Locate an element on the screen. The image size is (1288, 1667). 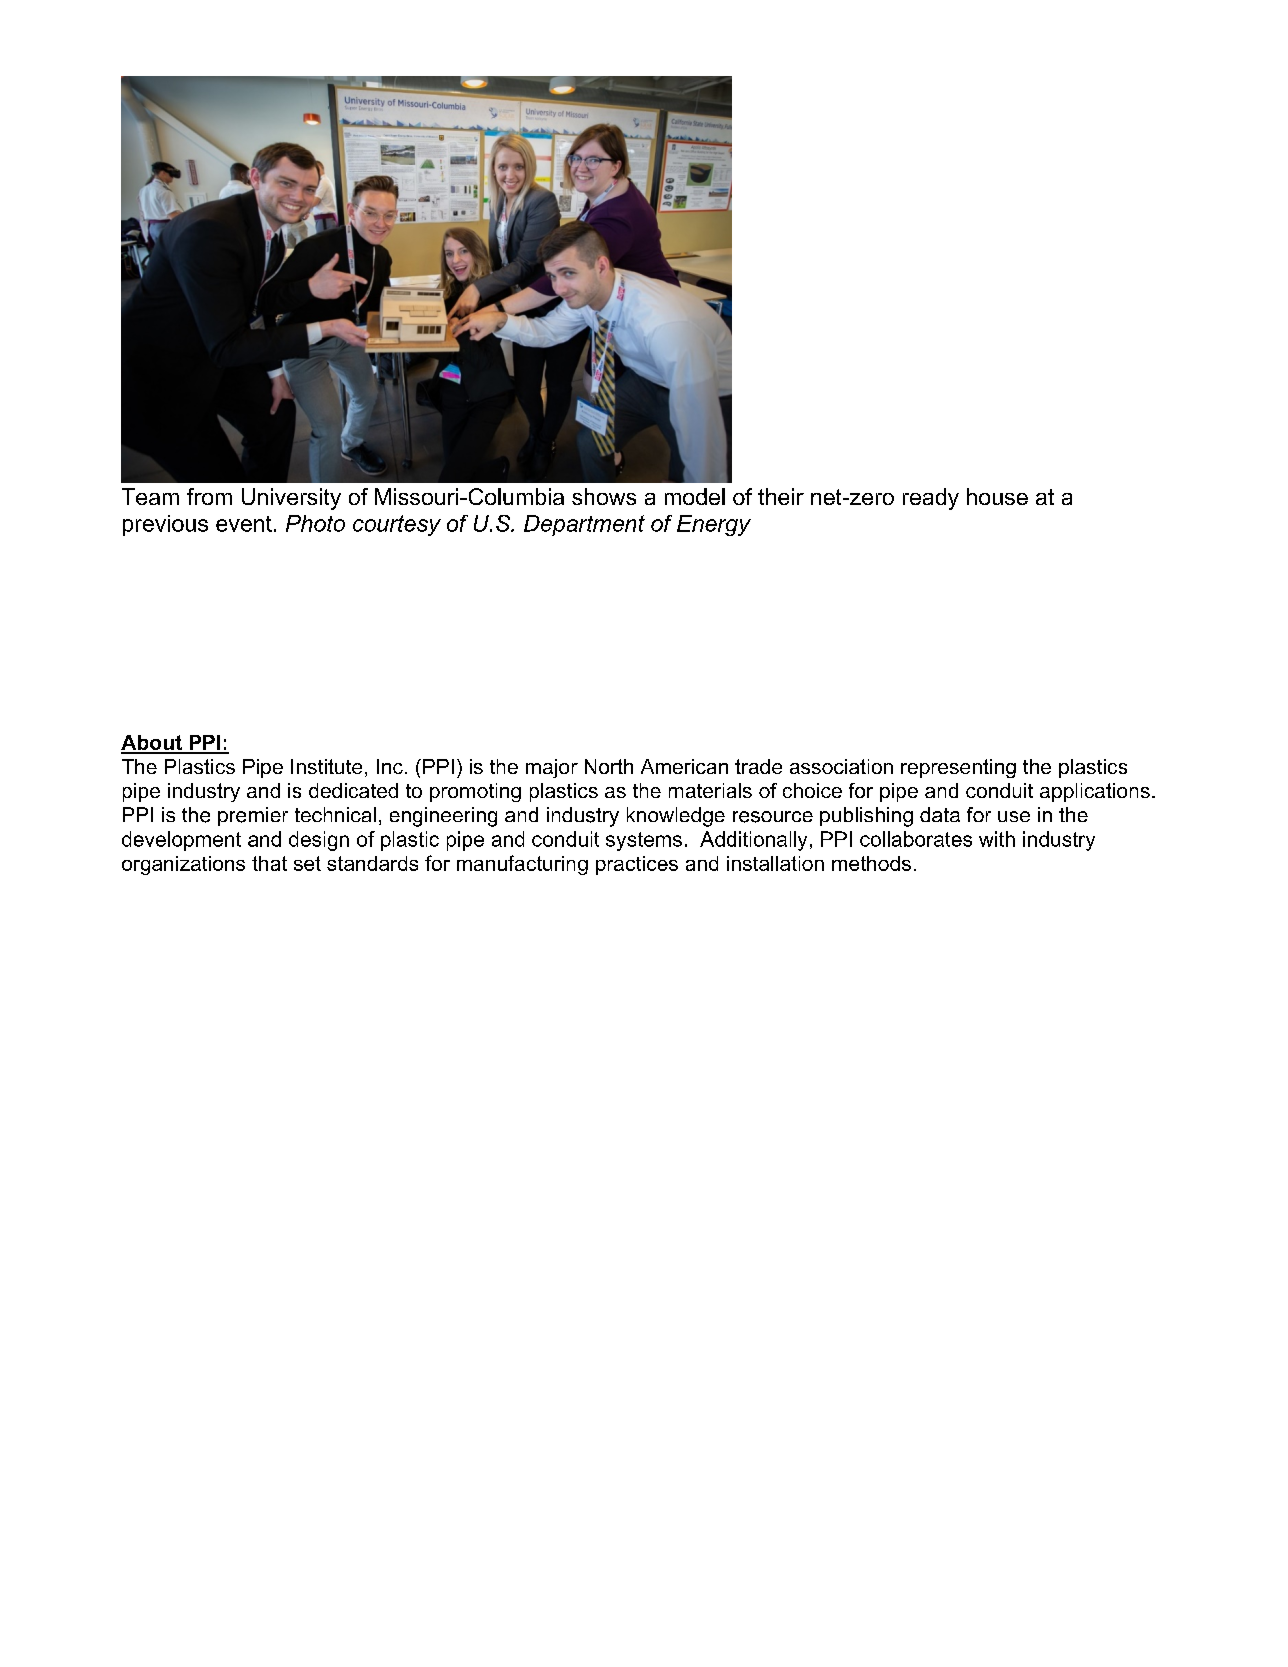
house is located at coordinates (997, 496).
